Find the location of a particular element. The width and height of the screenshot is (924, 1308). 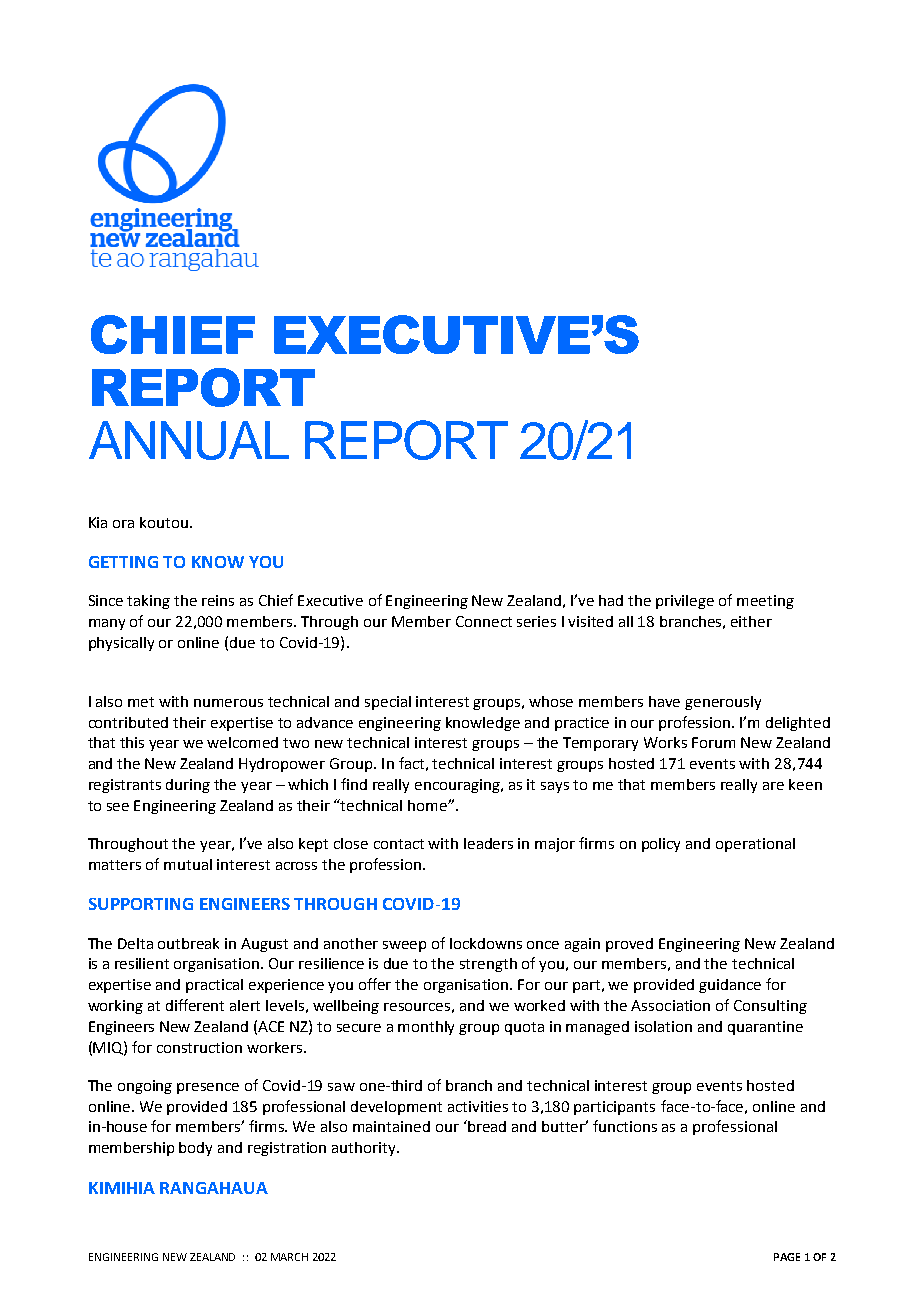

ANNUAL is located at coordinates (189, 440).
